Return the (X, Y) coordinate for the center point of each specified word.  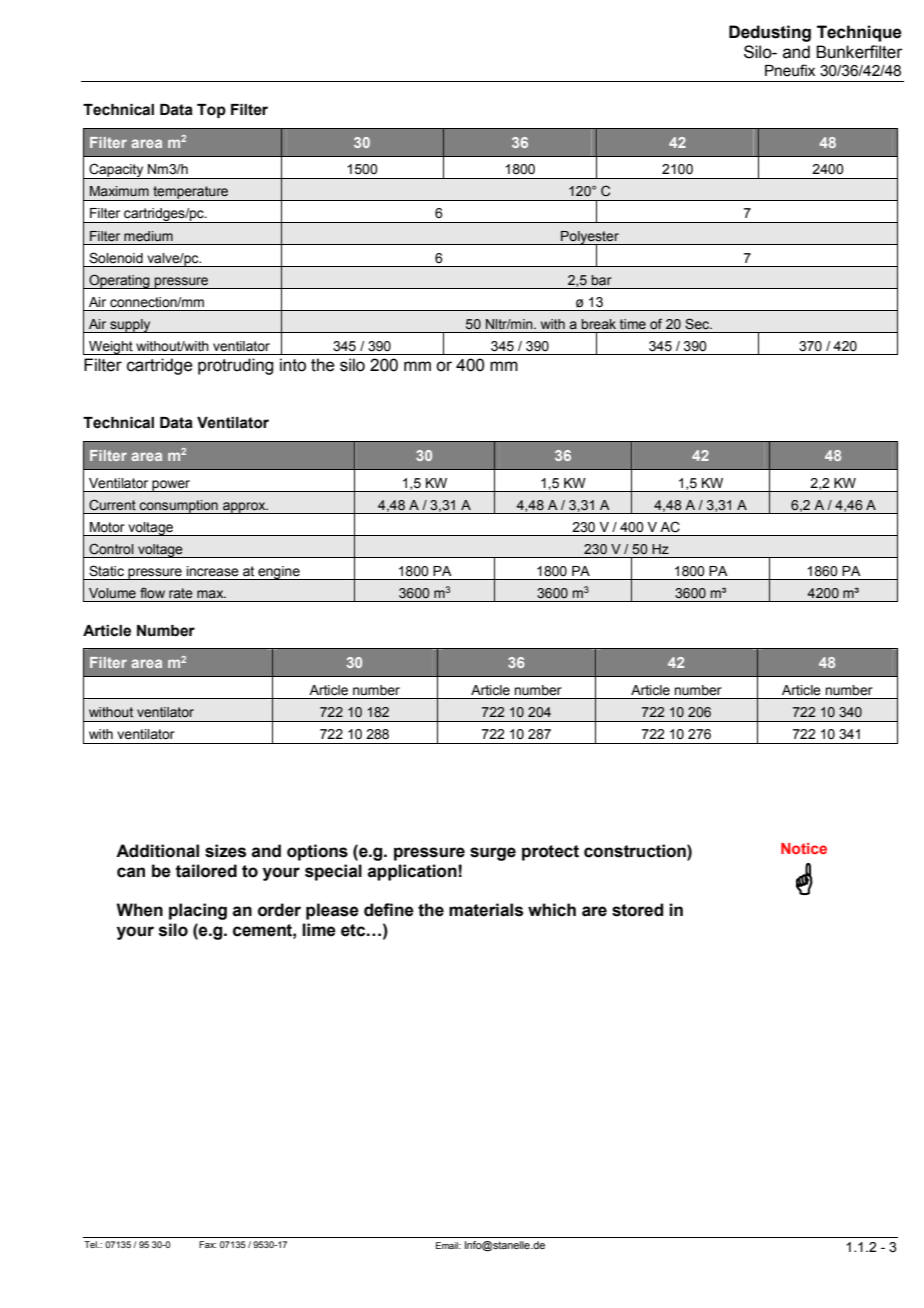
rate (181, 593)
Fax (207, 1244)
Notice (804, 848)
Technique (859, 33)
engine (279, 573)
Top (211, 111)
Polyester (590, 238)
